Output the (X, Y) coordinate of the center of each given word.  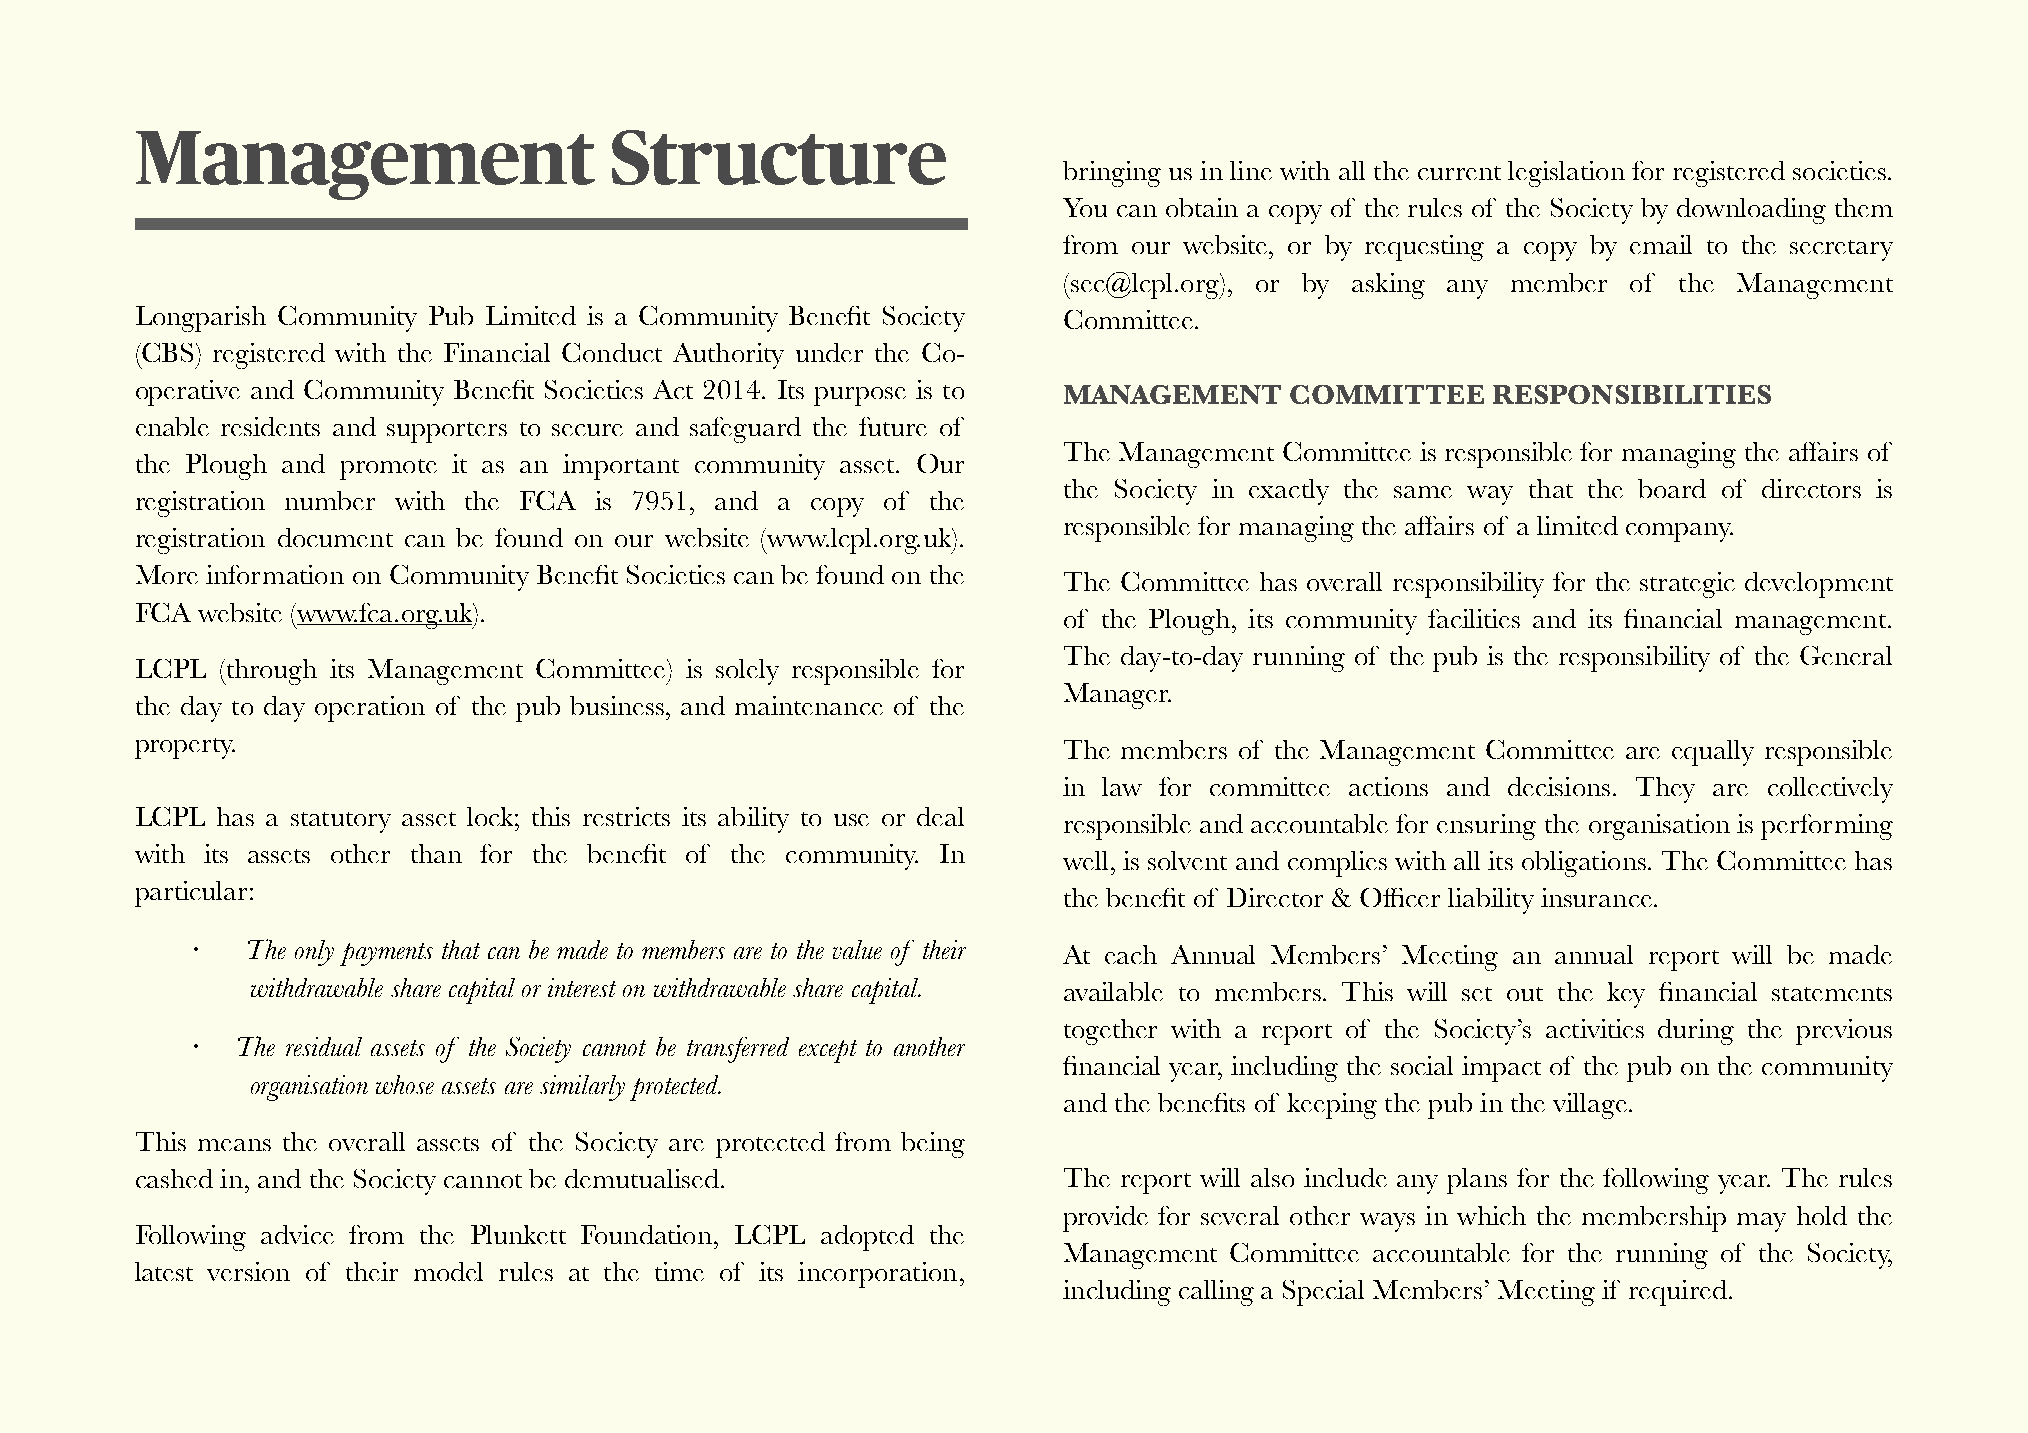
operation (370, 709)
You (1085, 207)
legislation (1566, 174)
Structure (779, 157)
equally (1713, 753)
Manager (1117, 696)
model (448, 1271)
